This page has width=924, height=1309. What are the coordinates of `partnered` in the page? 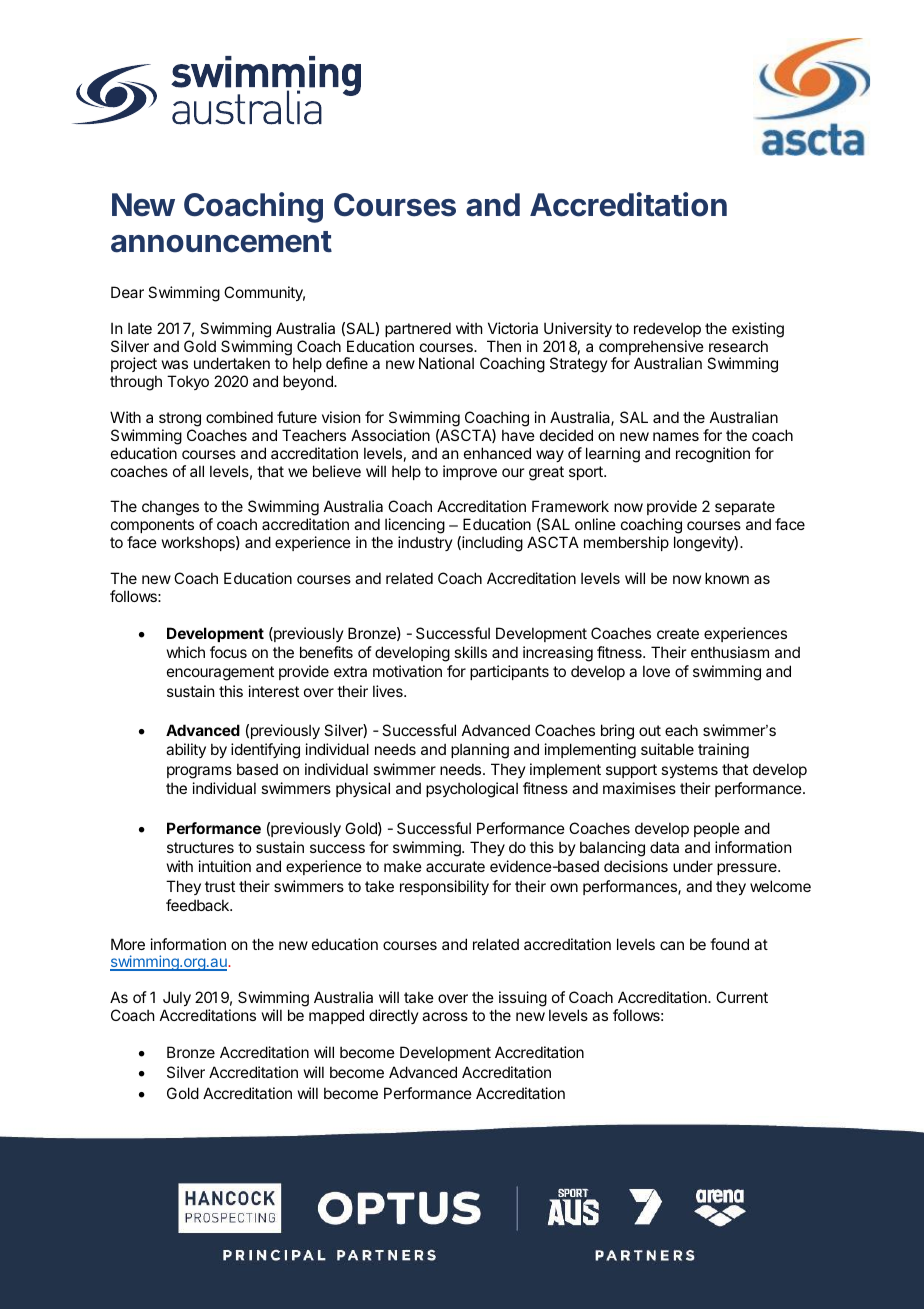 It's located at (418, 329).
